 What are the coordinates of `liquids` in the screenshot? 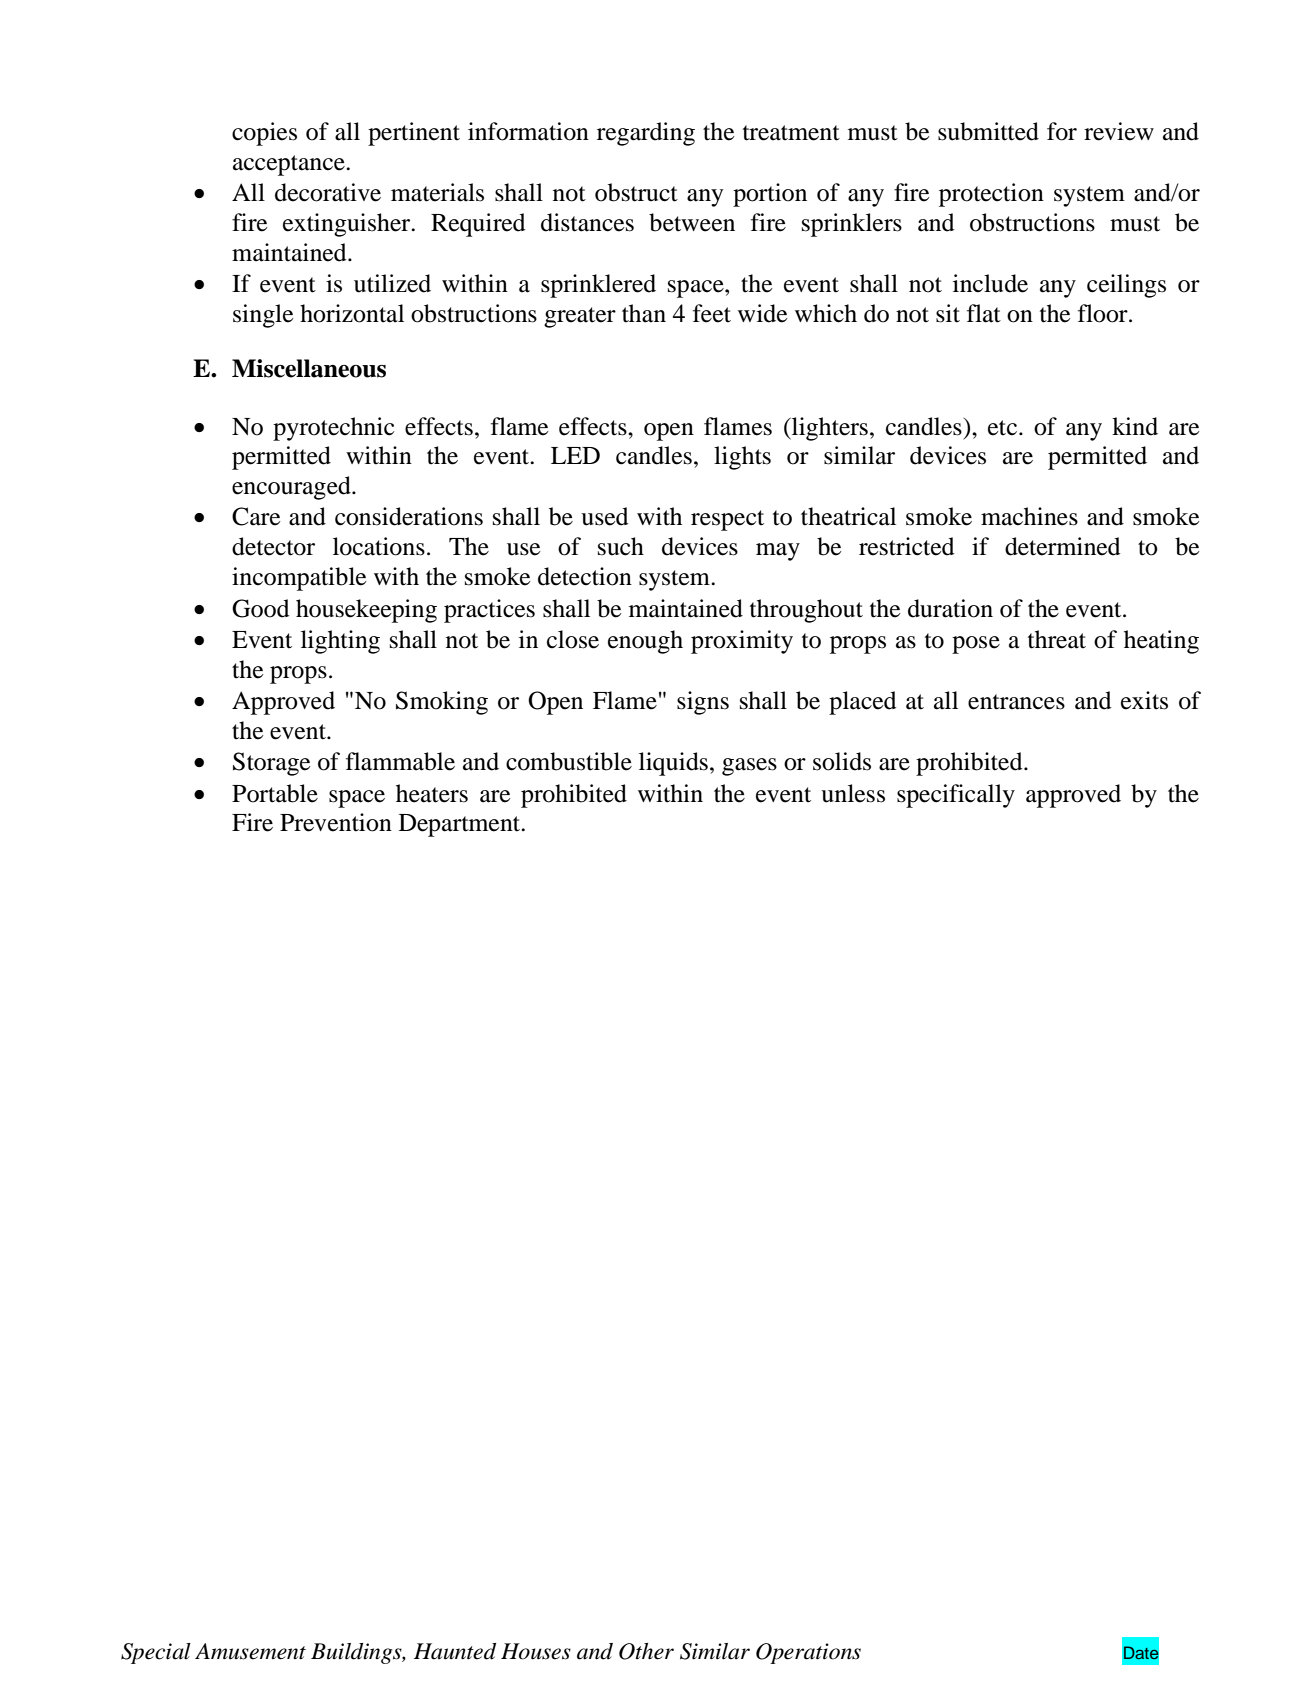 It's located at (673, 764).
